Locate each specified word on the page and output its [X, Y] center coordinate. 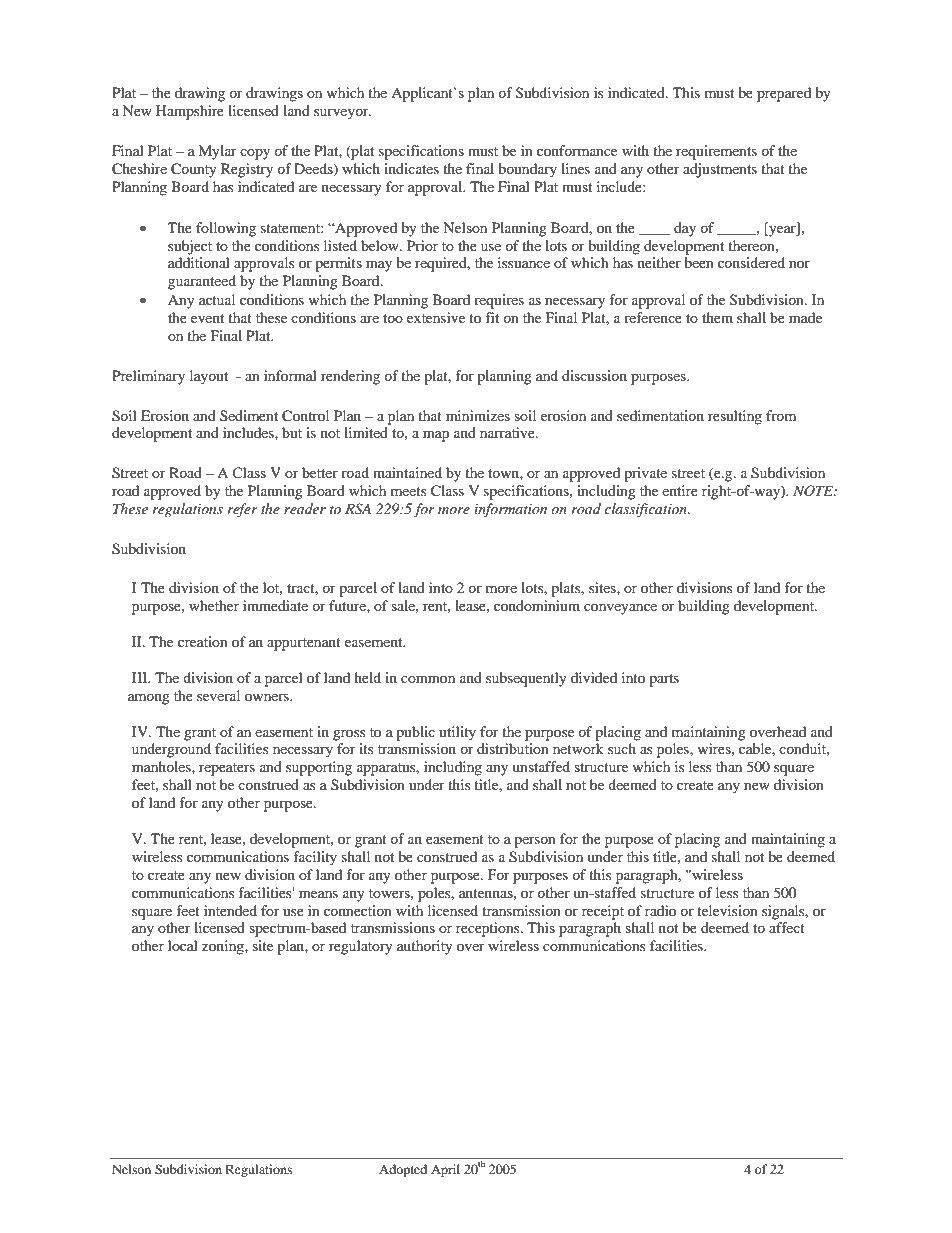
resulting [735, 417]
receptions [489, 929]
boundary [527, 170]
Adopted [403, 1170]
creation [203, 641]
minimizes [478, 415]
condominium [537, 605]
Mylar [217, 152]
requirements [716, 152]
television [727, 910]
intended [230, 910]
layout [209, 377]
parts [664, 680]
